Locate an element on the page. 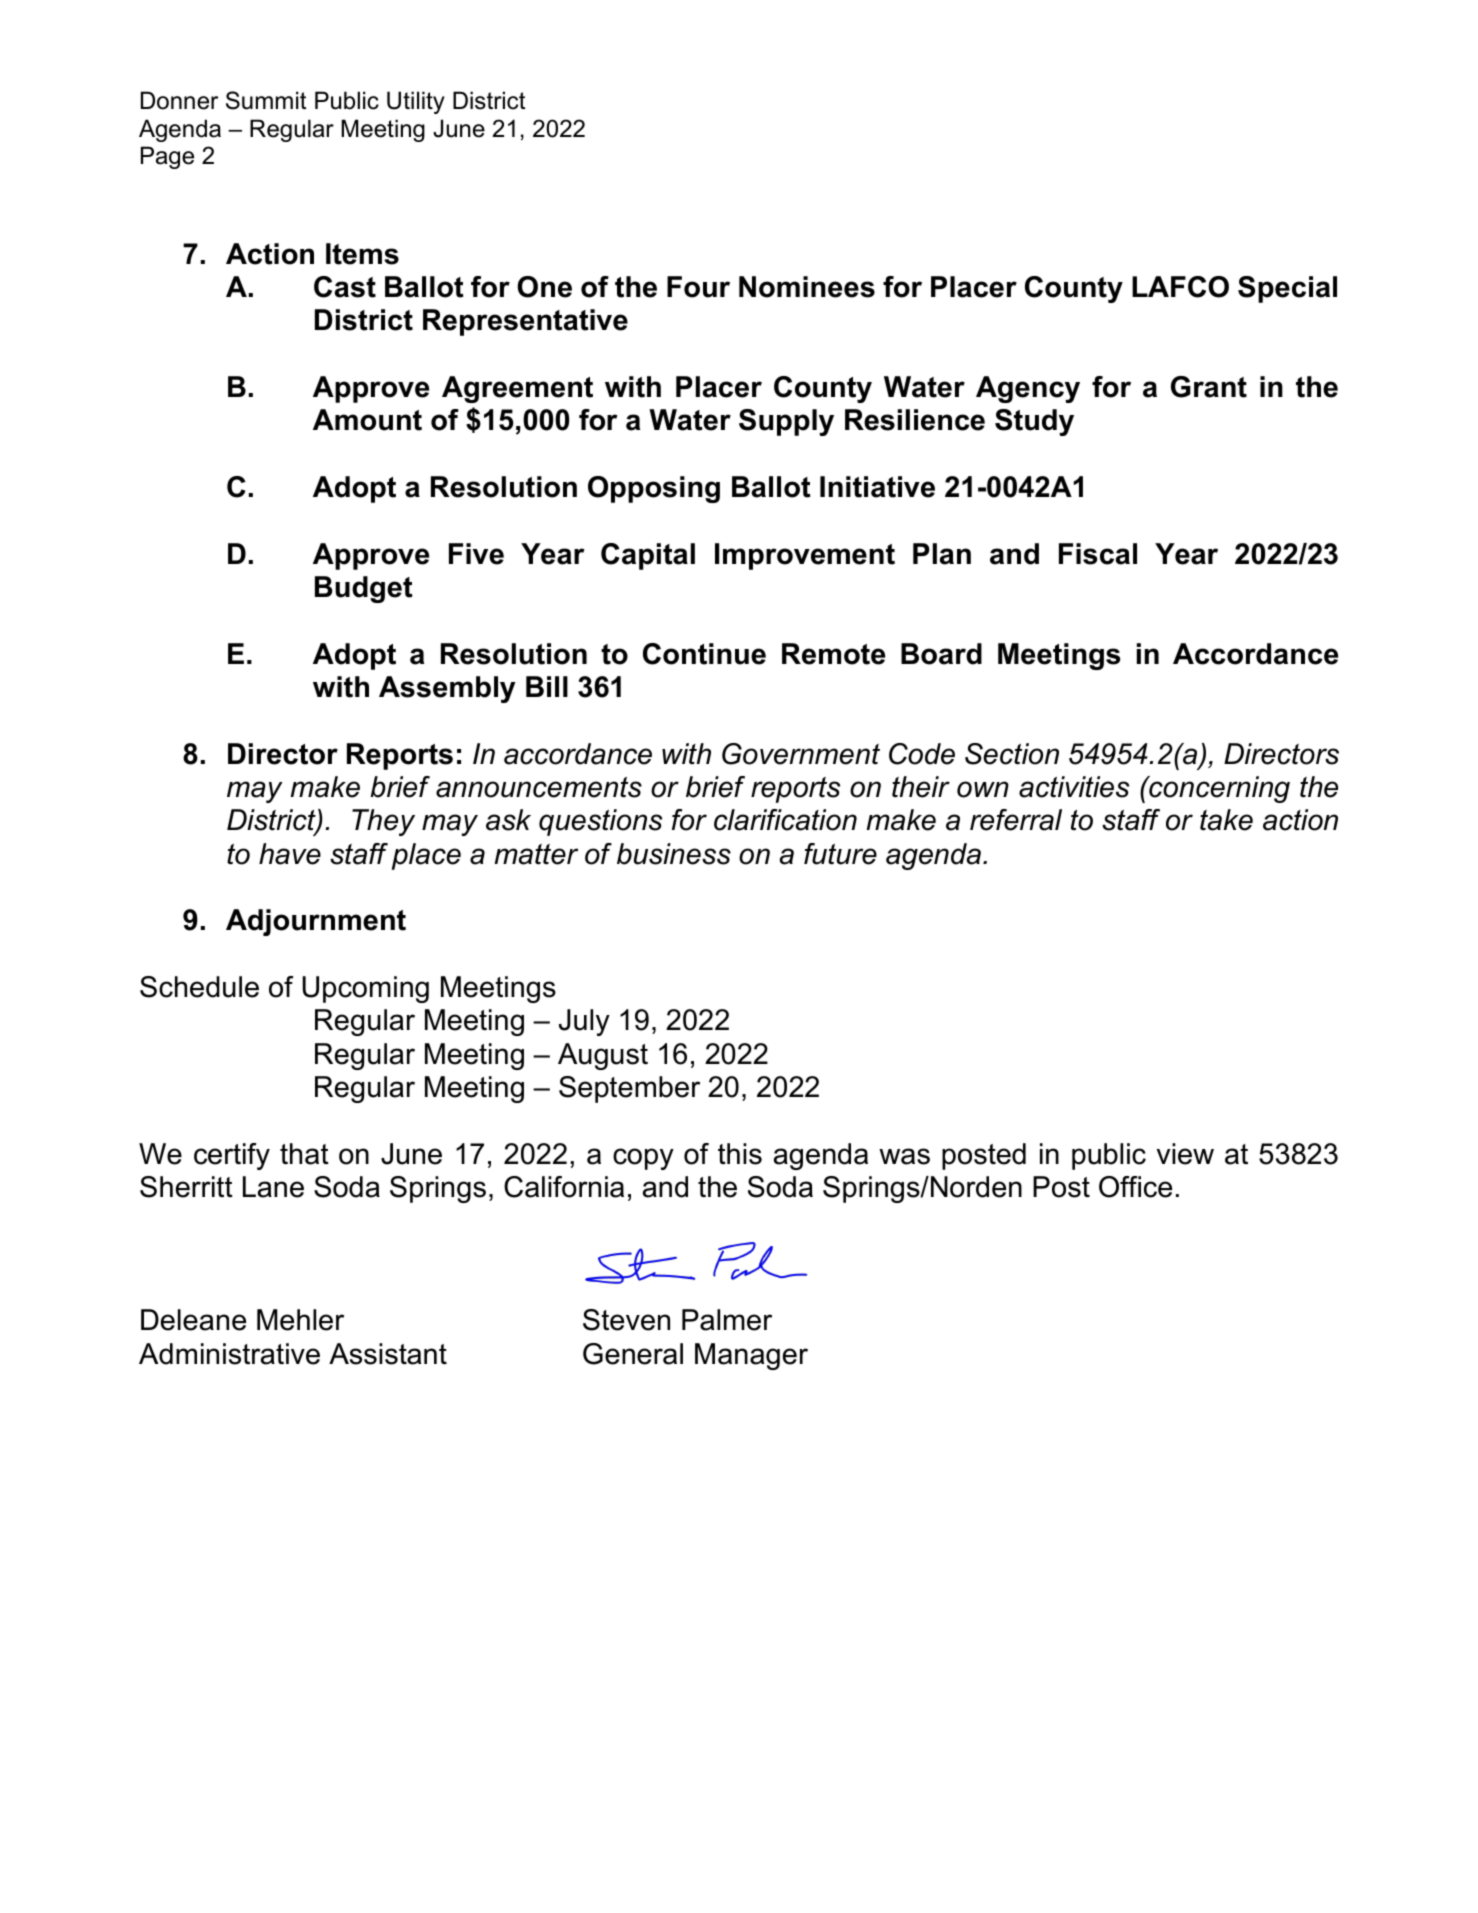  Budget is located at coordinates (364, 589).
